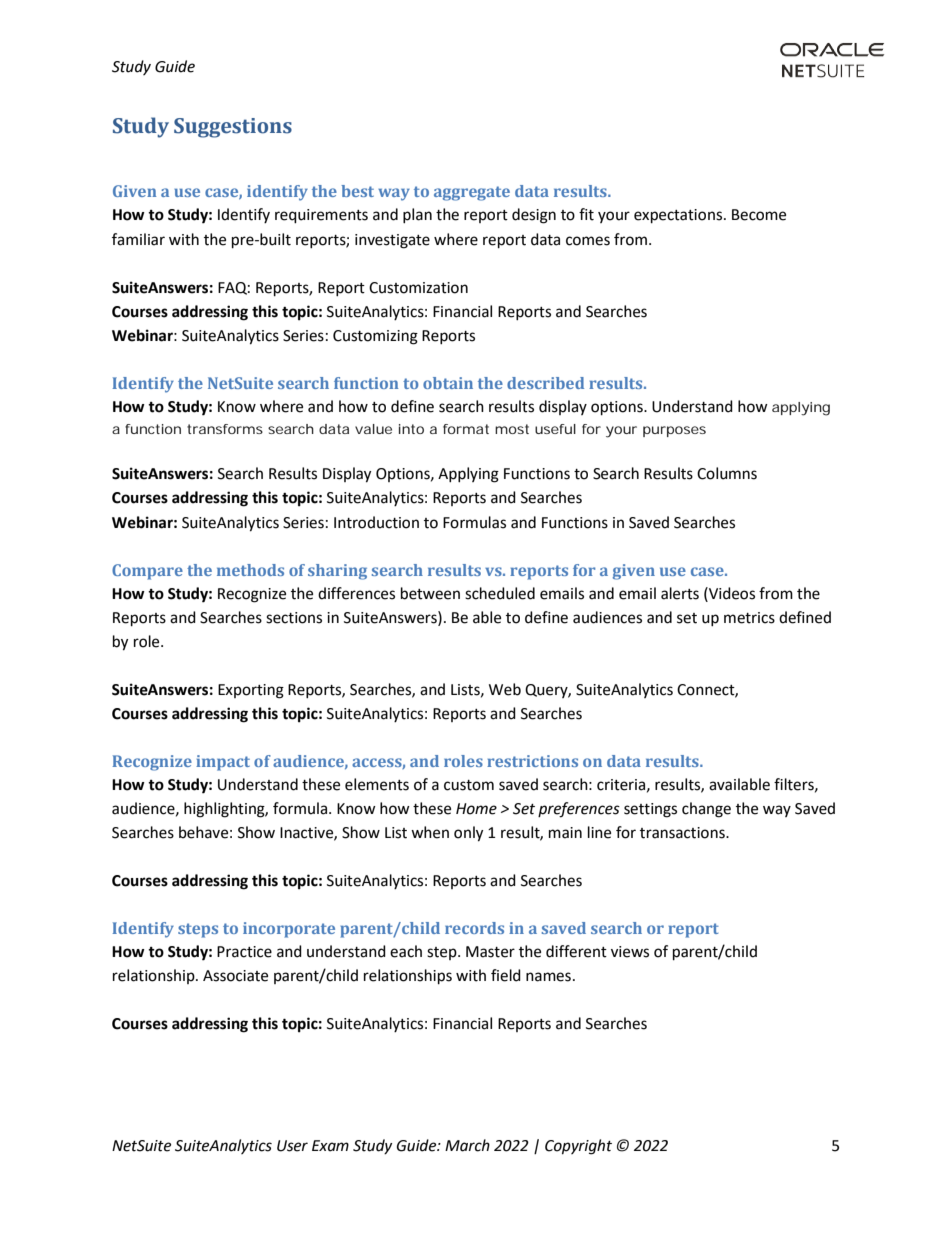  Describe the element at coordinates (679, 216) in the screenshot. I see `expectations` at that location.
